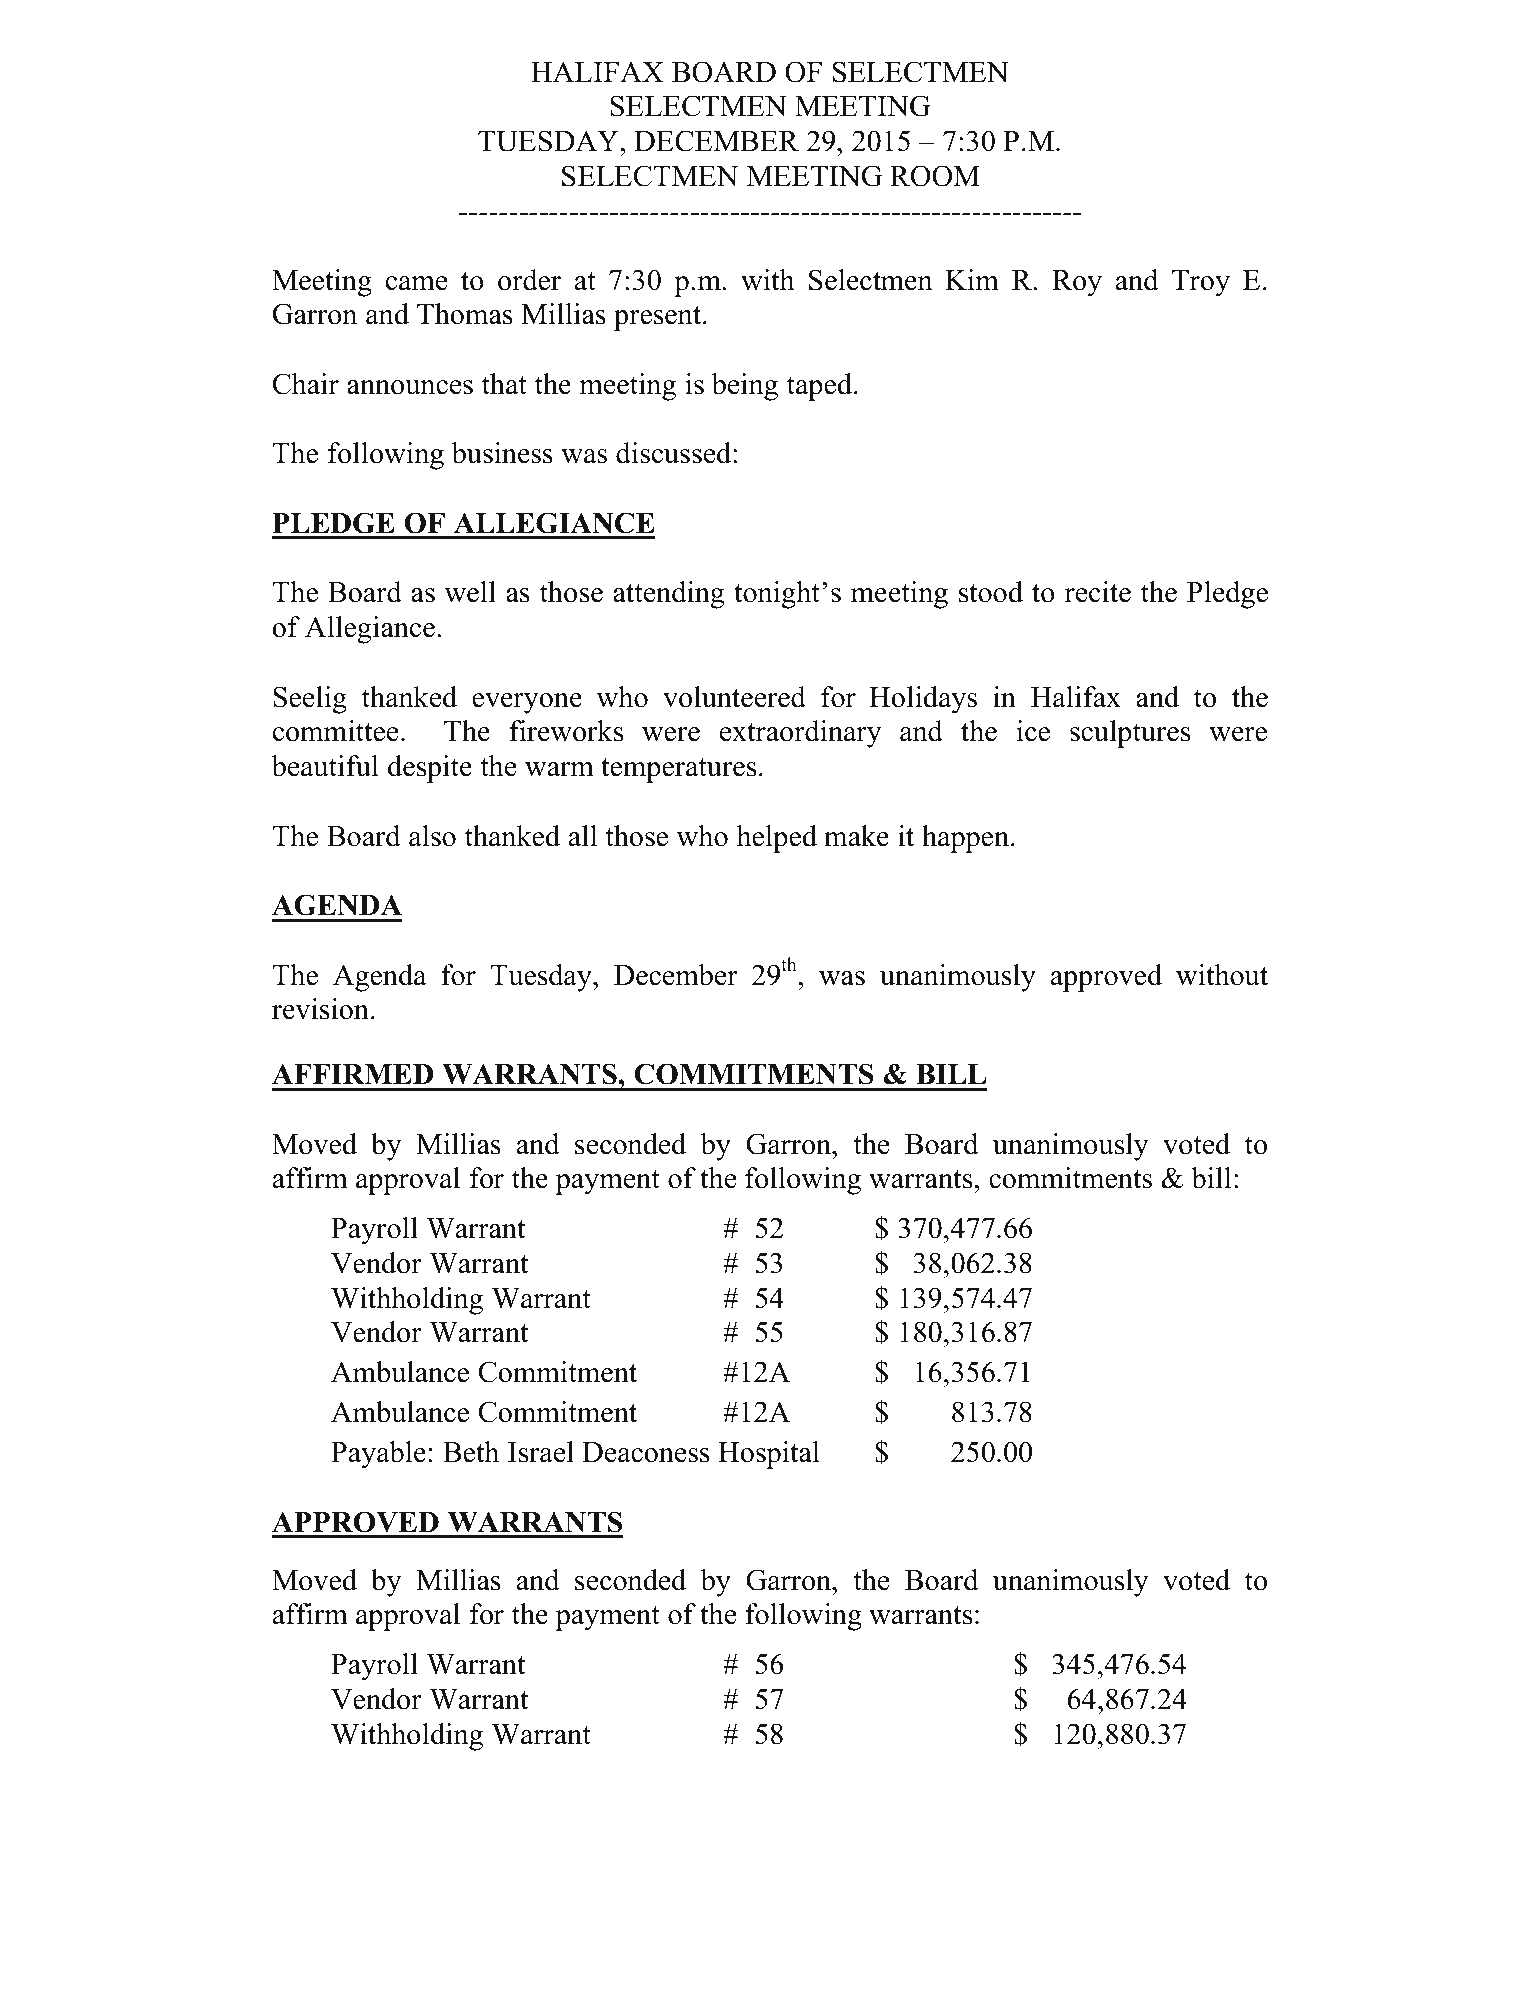 The image size is (1540, 1993). What do you see at coordinates (659, 318) in the screenshot?
I see `present` at bounding box center [659, 318].
